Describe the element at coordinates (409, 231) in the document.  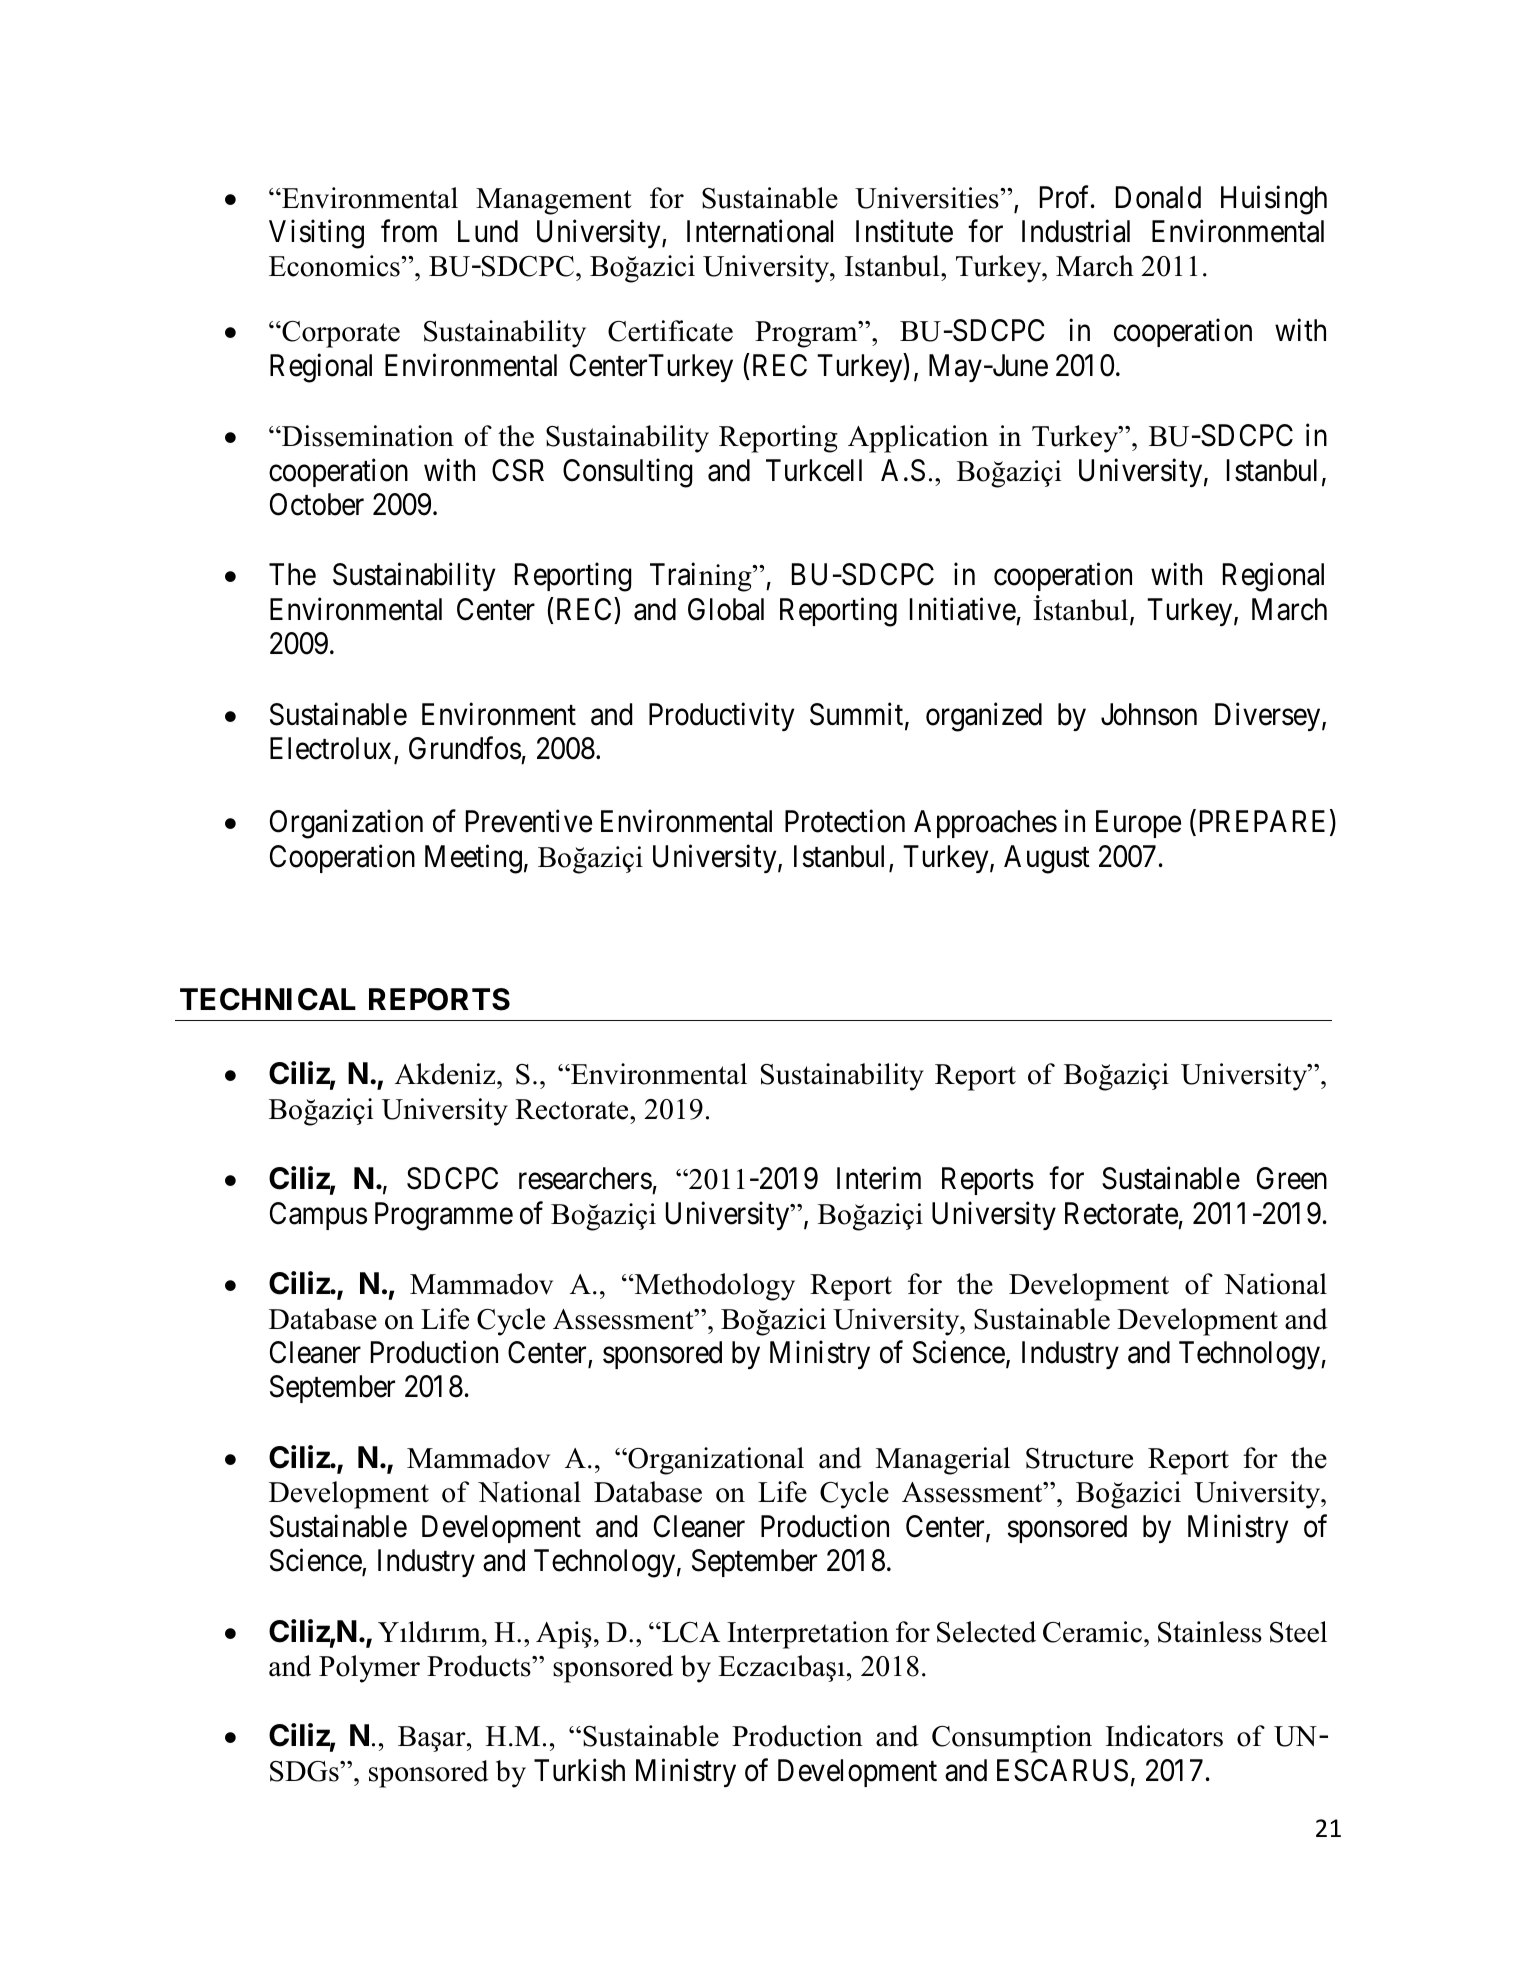
I see `from` at that location.
